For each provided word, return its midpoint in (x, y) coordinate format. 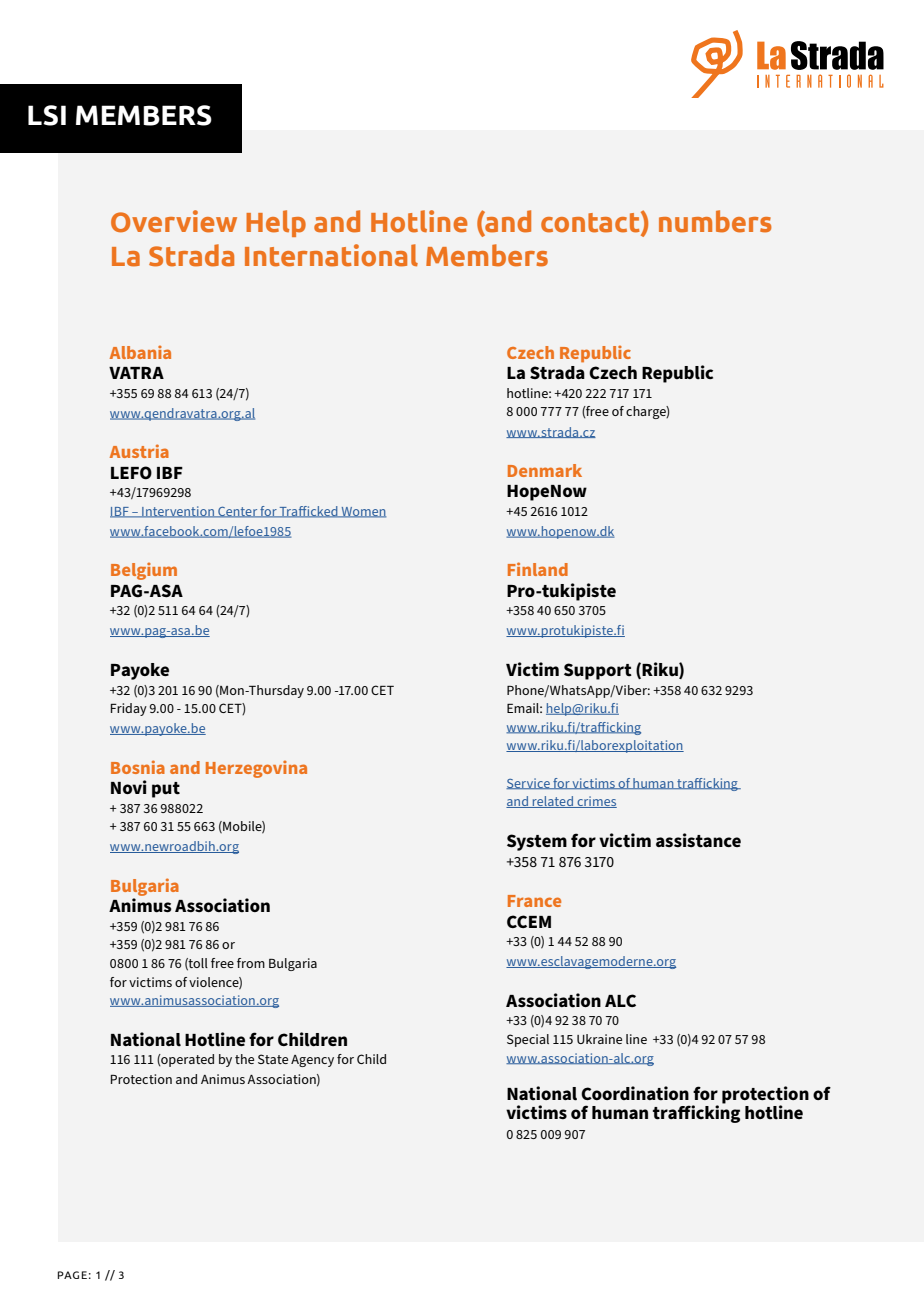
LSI (47, 115)
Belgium (144, 571)
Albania (140, 352)
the (244, 1059)
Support (598, 671)
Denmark (545, 470)
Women (362, 512)
